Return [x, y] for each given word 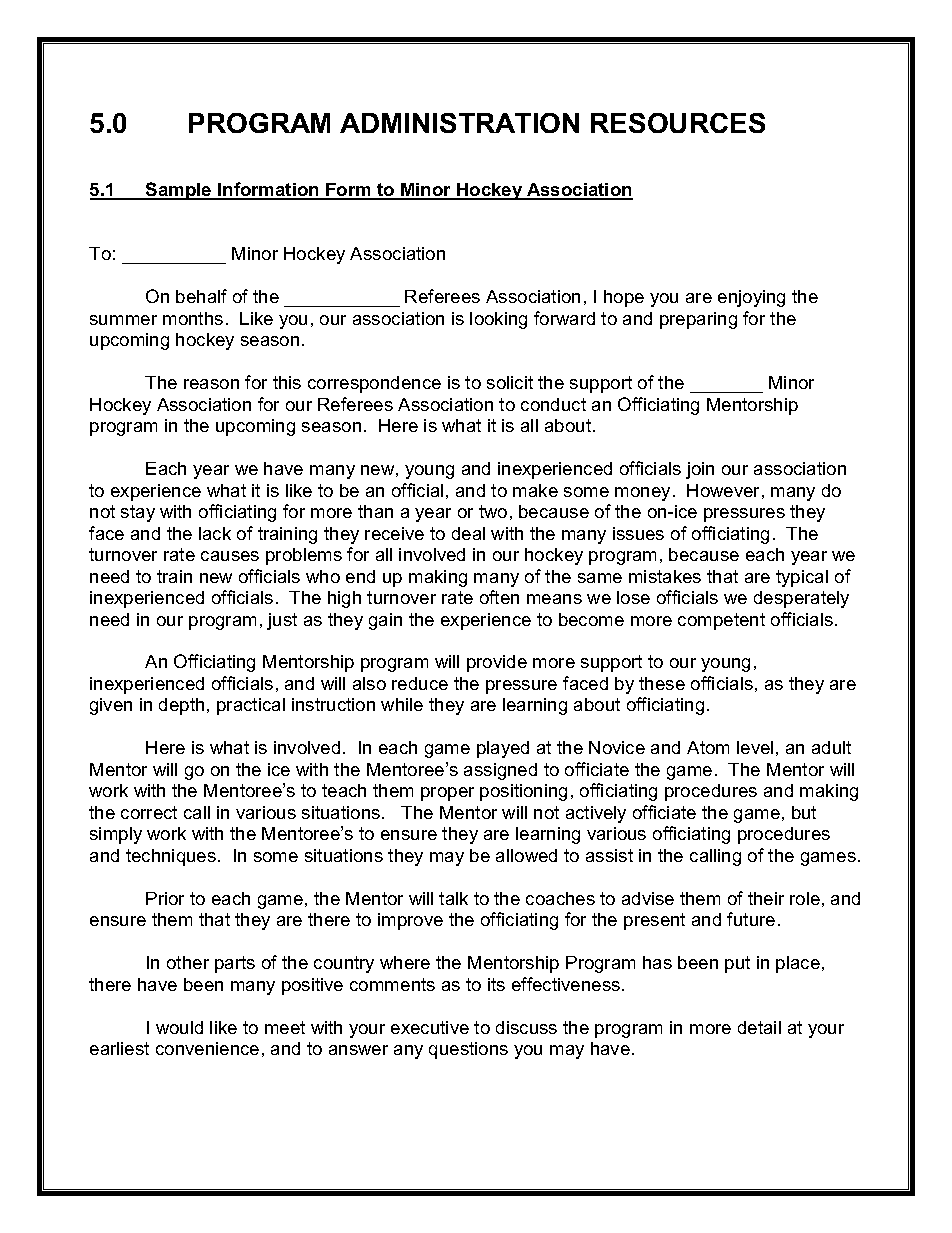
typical [802, 578]
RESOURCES [678, 123]
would [179, 1027]
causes [230, 556]
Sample [179, 191]
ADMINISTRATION [459, 123]
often [499, 597]
